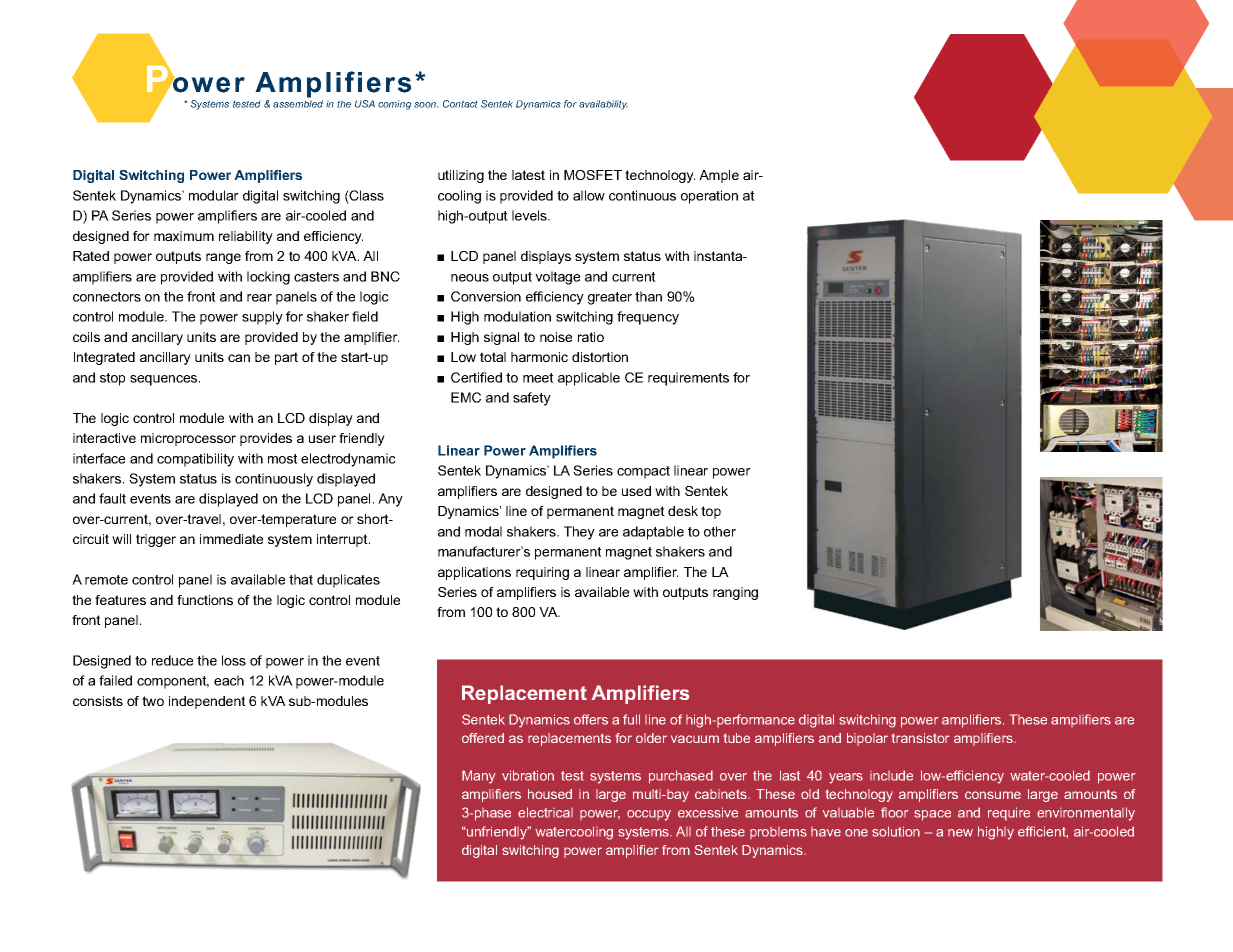 This image has width=1233, height=952. I want to click on Ample, so click(719, 176).
